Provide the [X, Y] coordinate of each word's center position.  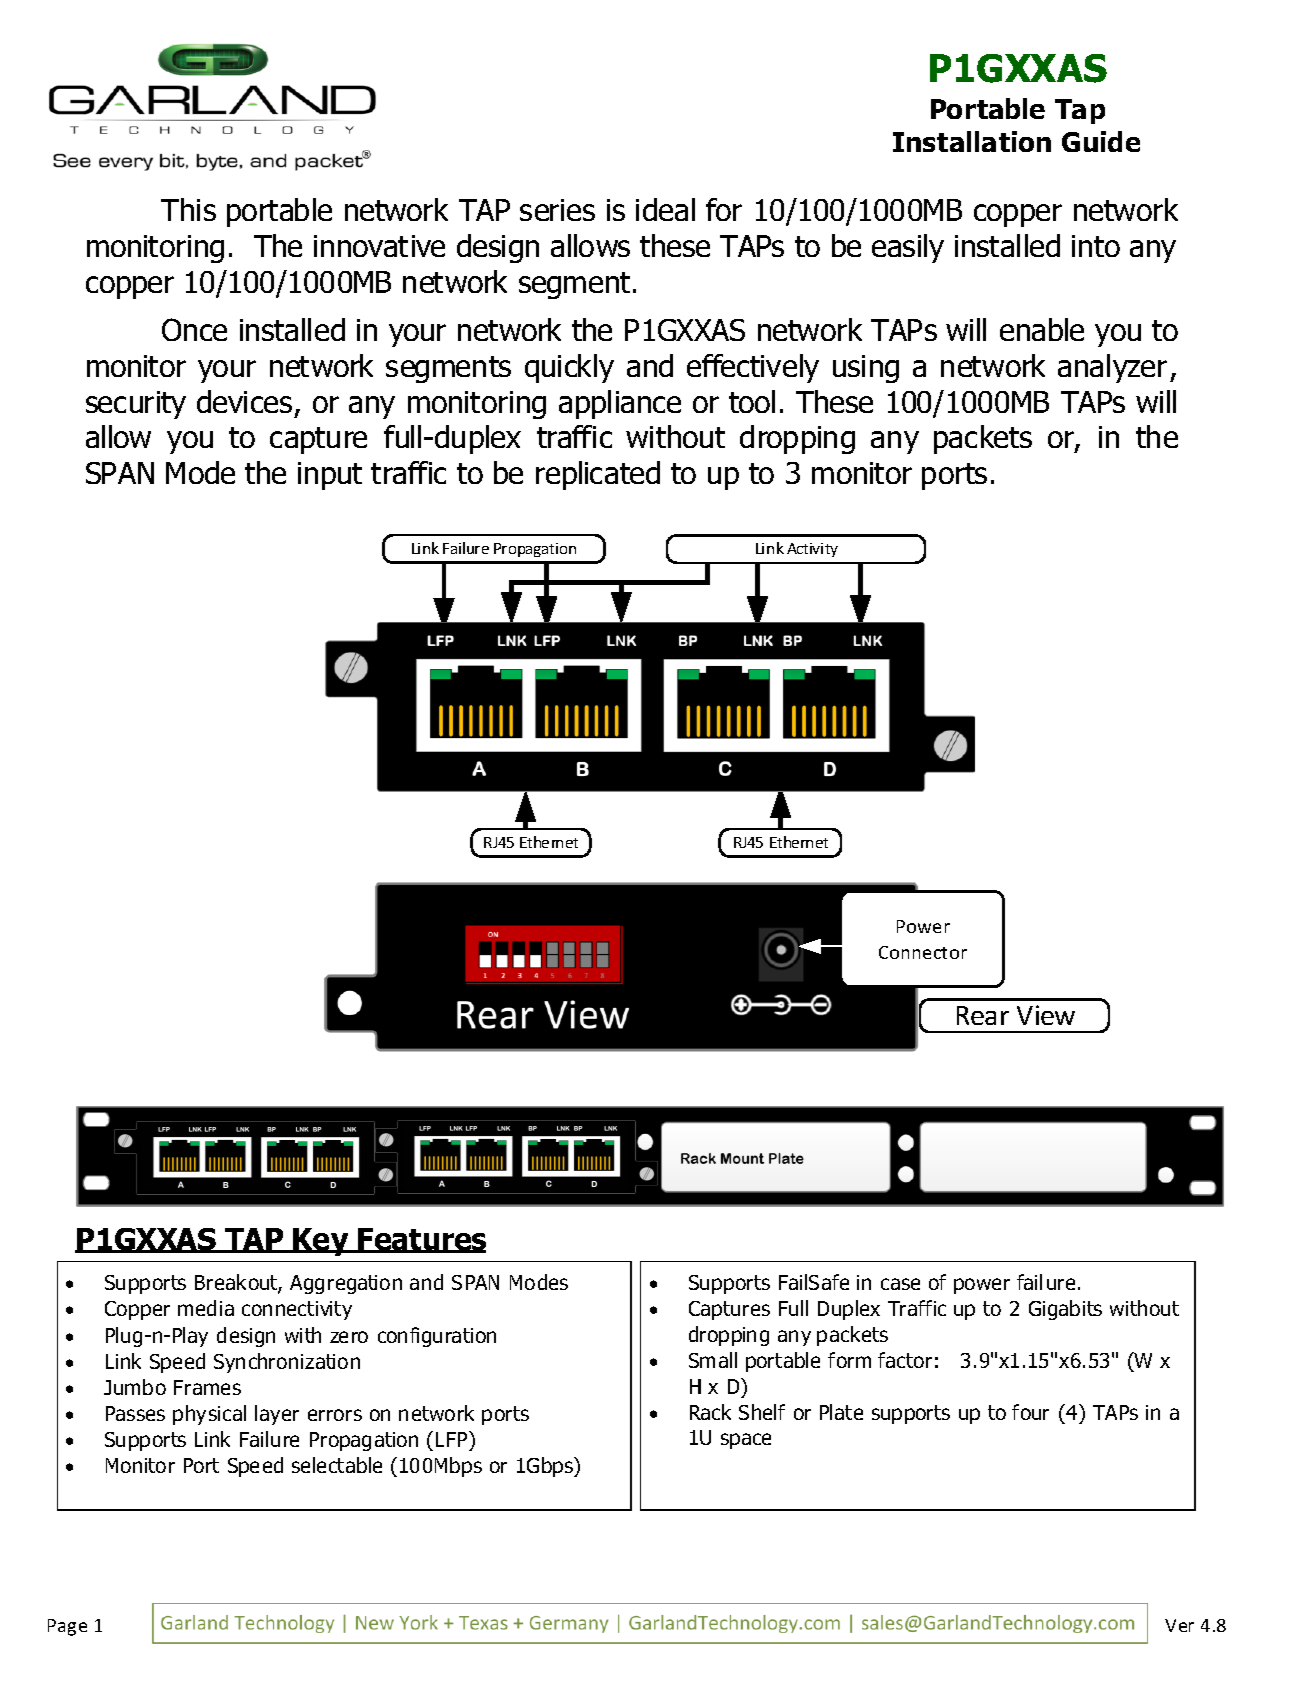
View [1046, 1015]
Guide [1101, 141]
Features [421, 1240]
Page [67, 1627]
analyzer [1112, 368]
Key [321, 1242]
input [330, 476]
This [188, 209]
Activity [812, 550]
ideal [665, 209]
